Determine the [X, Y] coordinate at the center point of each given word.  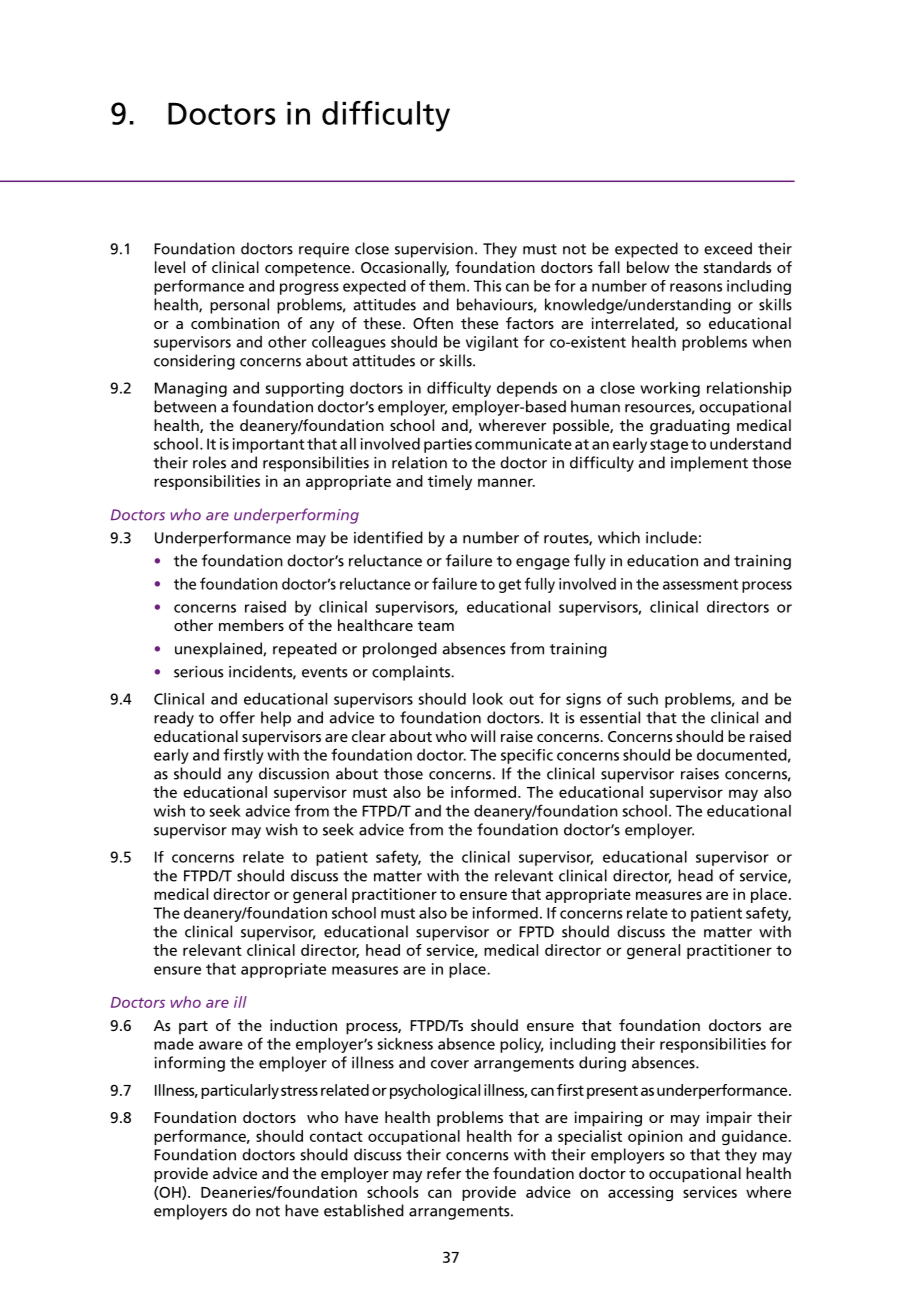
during [602, 1064]
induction [303, 1025]
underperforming [296, 516]
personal [239, 306]
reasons [696, 287]
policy [522, 1045]
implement [709, 464]
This [487, 286]
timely [450, 482]
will [483, 736]
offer [237, 717]
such [643, 699]
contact [336, 1136]
